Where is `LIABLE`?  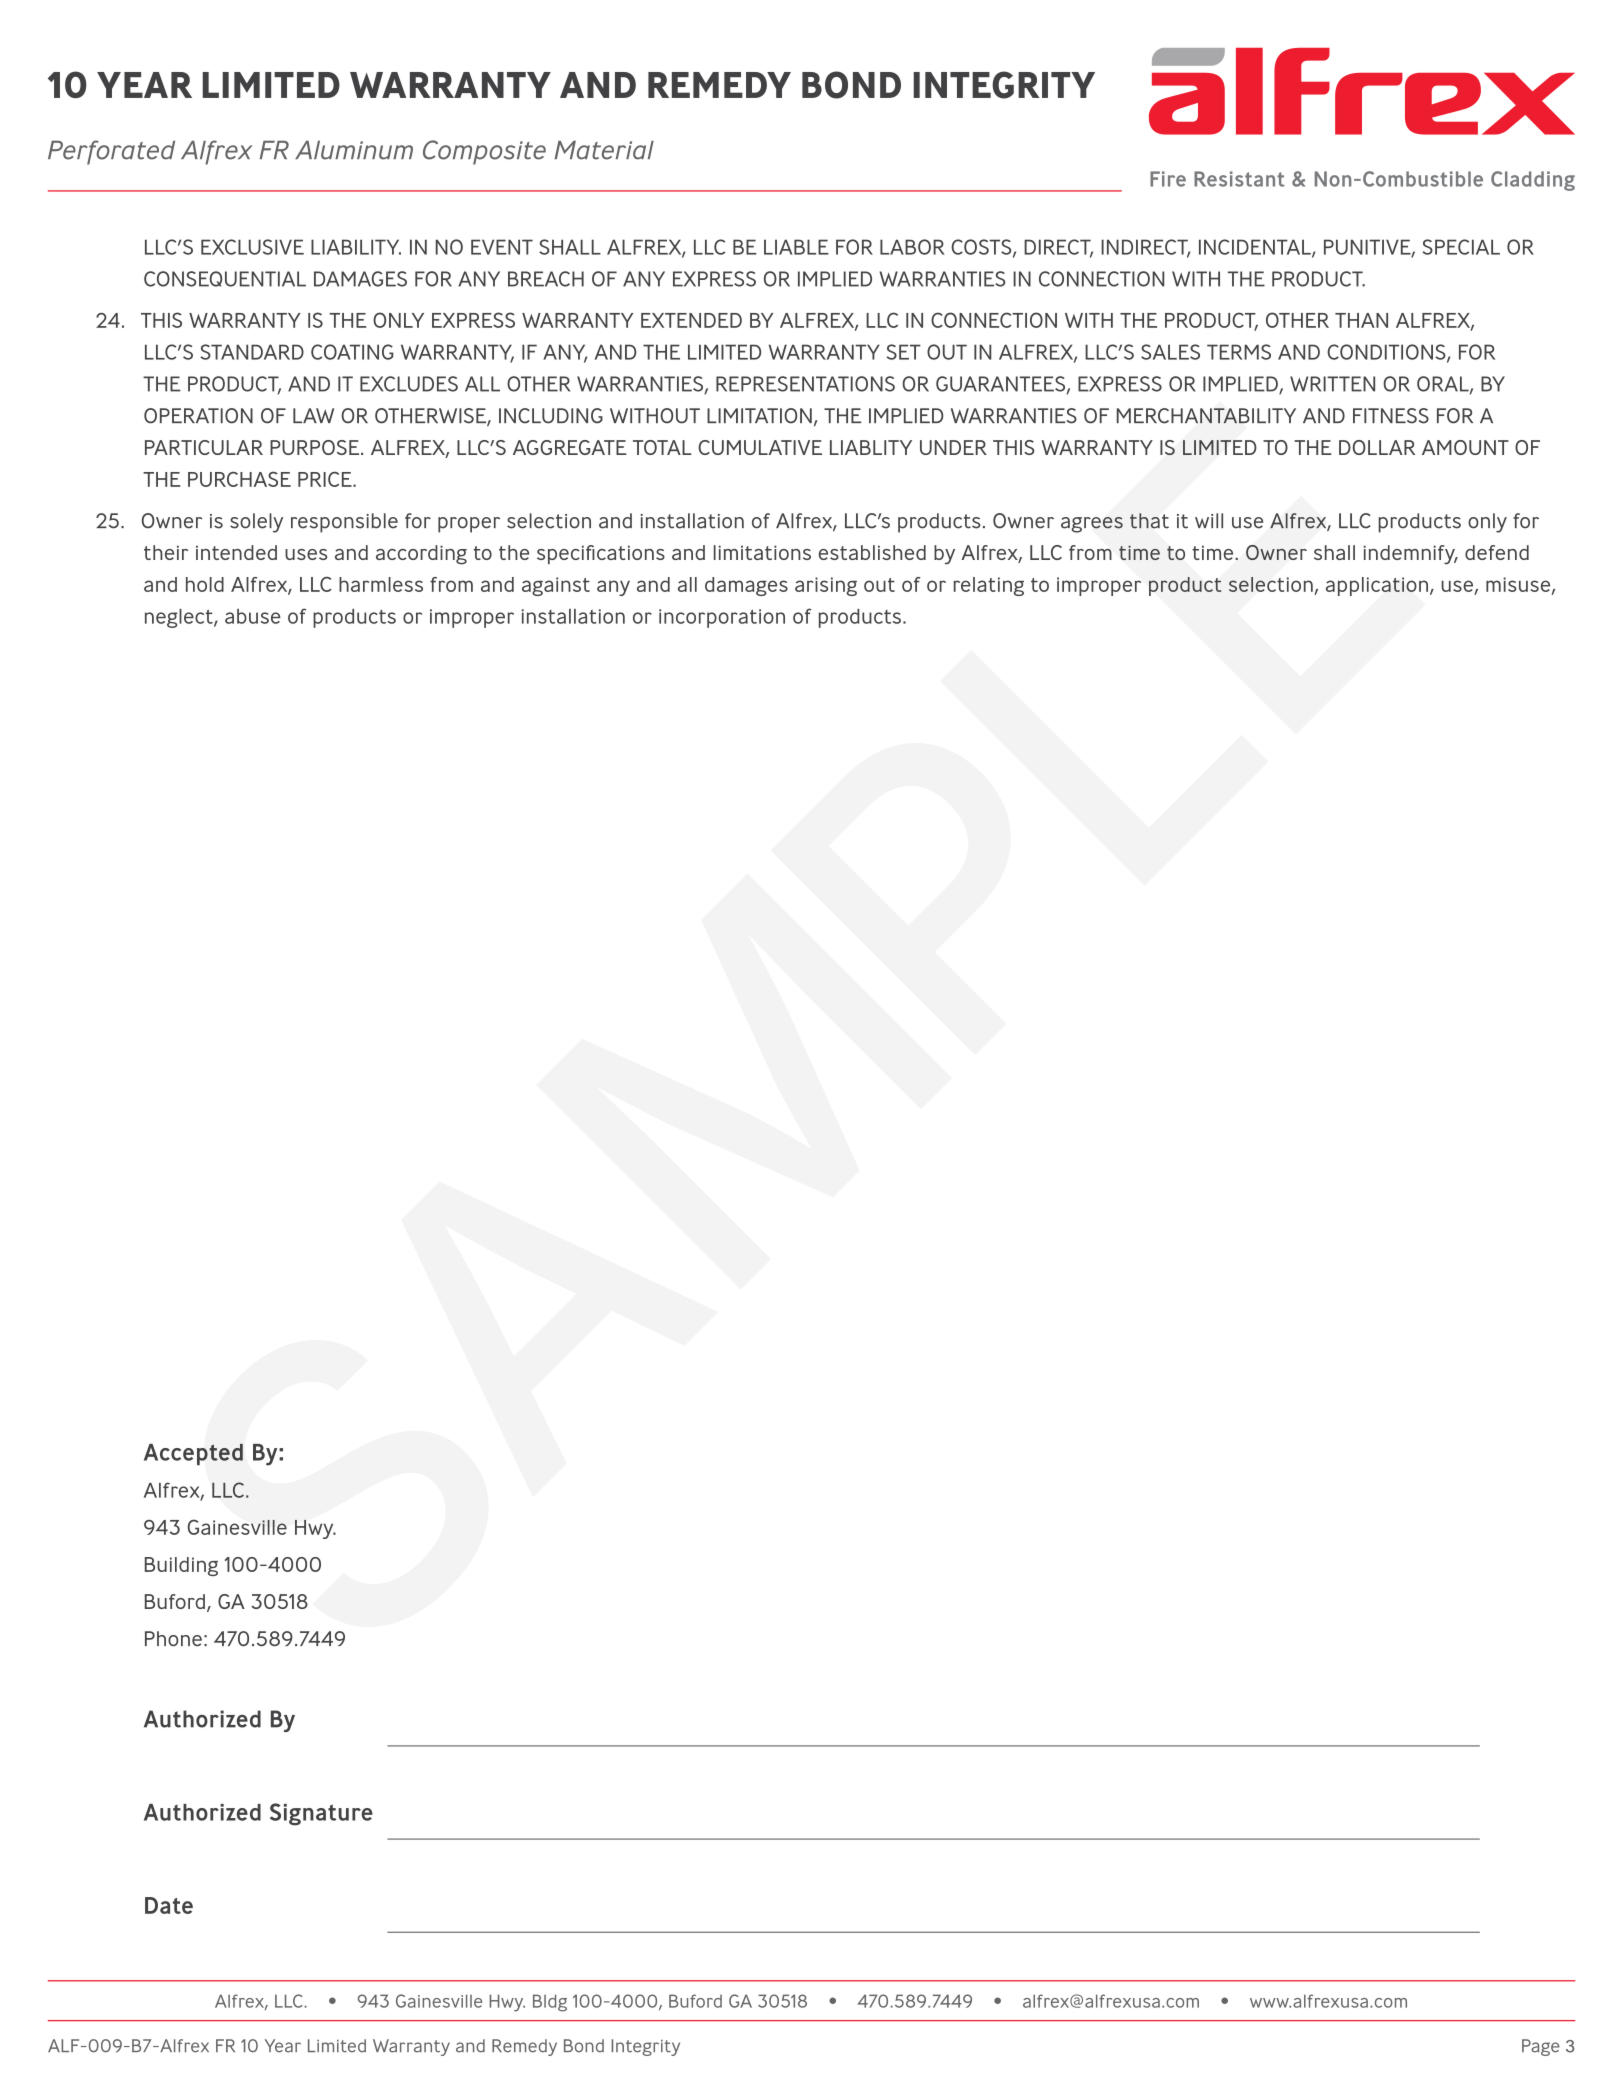
LIABLE is located at coordinates (796, 247).
